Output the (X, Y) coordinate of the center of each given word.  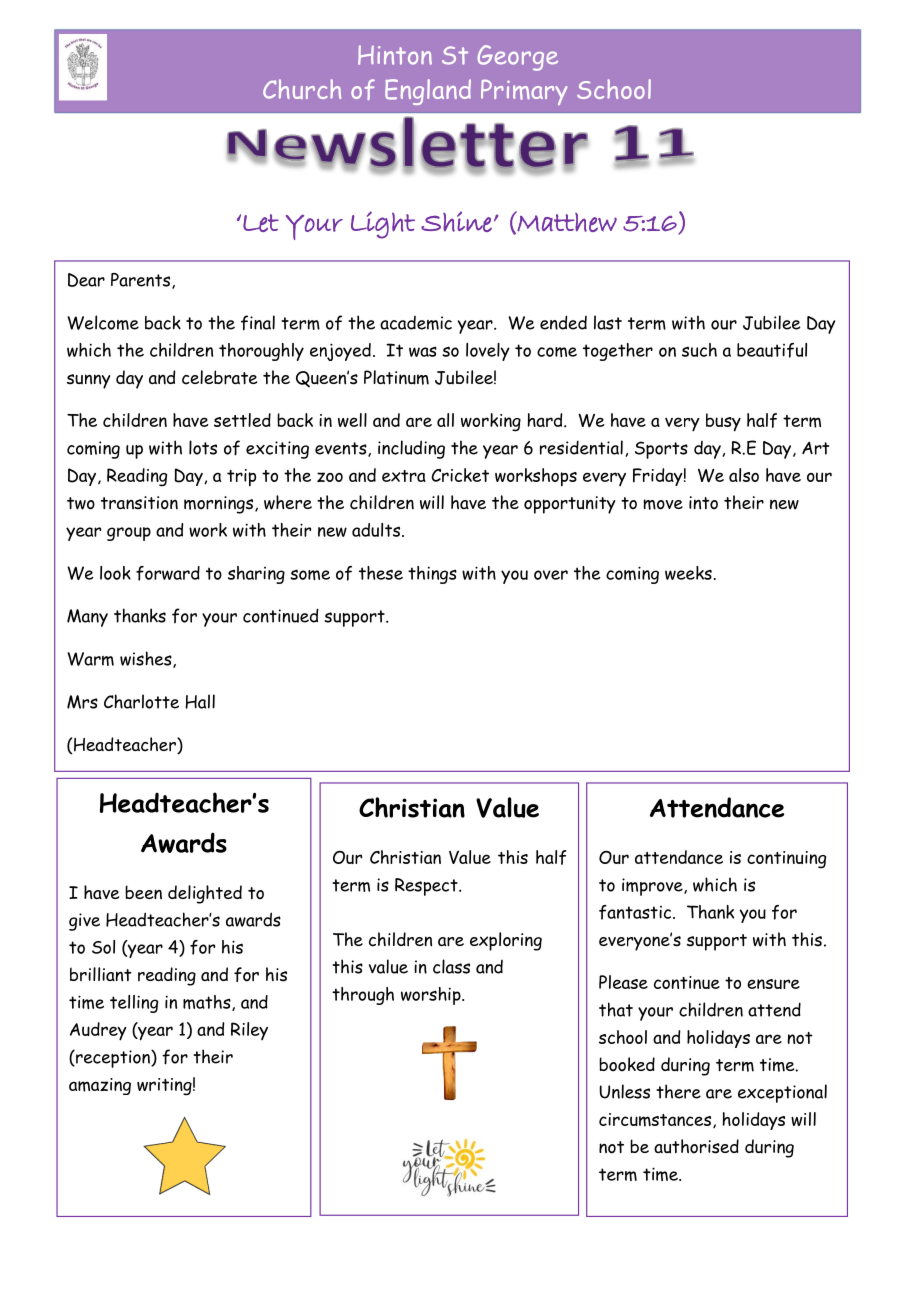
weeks (688, 573)
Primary (524, 92)
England (428, 92)
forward (168, 573)
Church (302, 89)
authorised (696, 1146)
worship (432, 996)
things (432, 575)
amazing (100, 1086)
